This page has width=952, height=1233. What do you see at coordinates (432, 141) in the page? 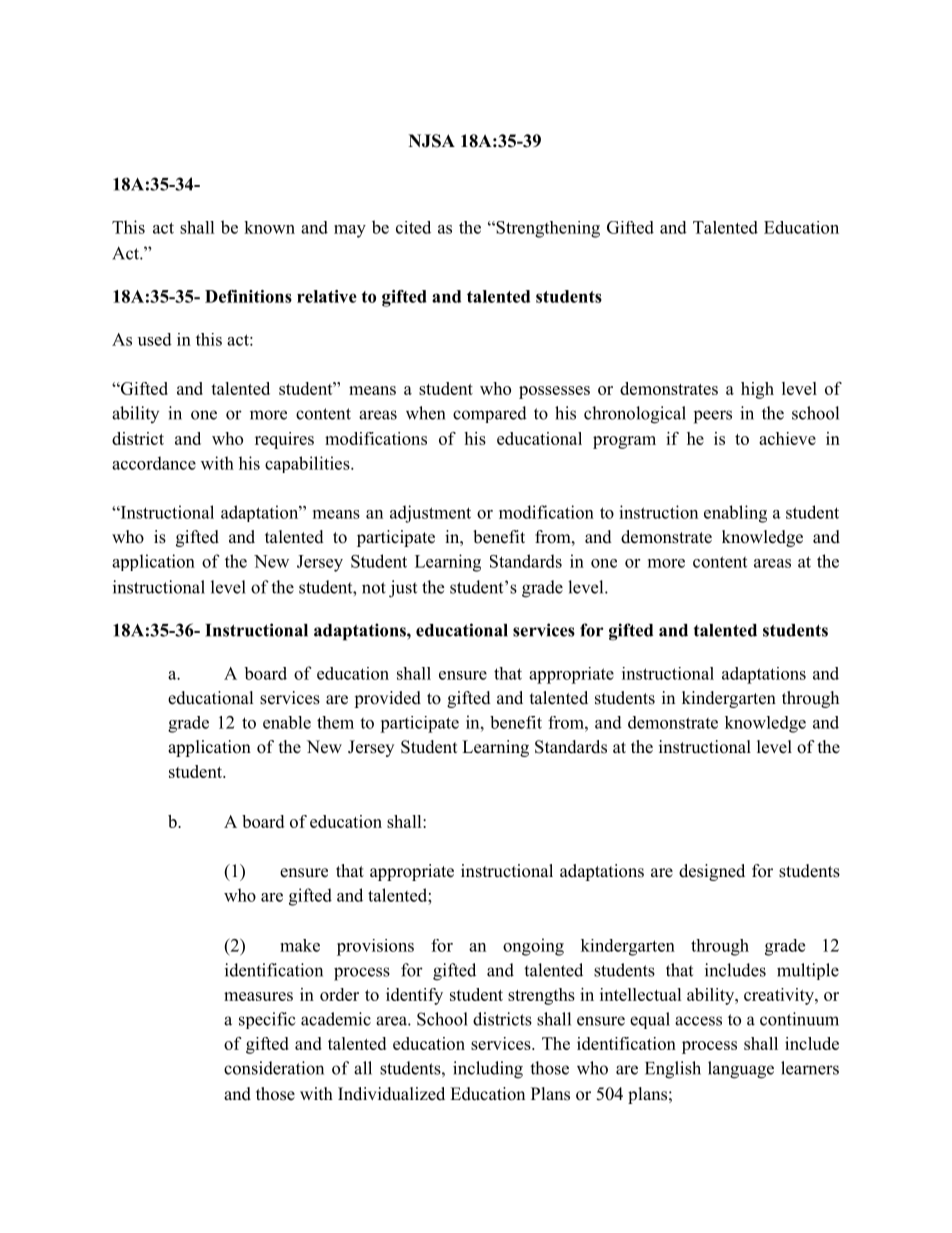
I see `NJSA` at bounding box center [432, 141].
